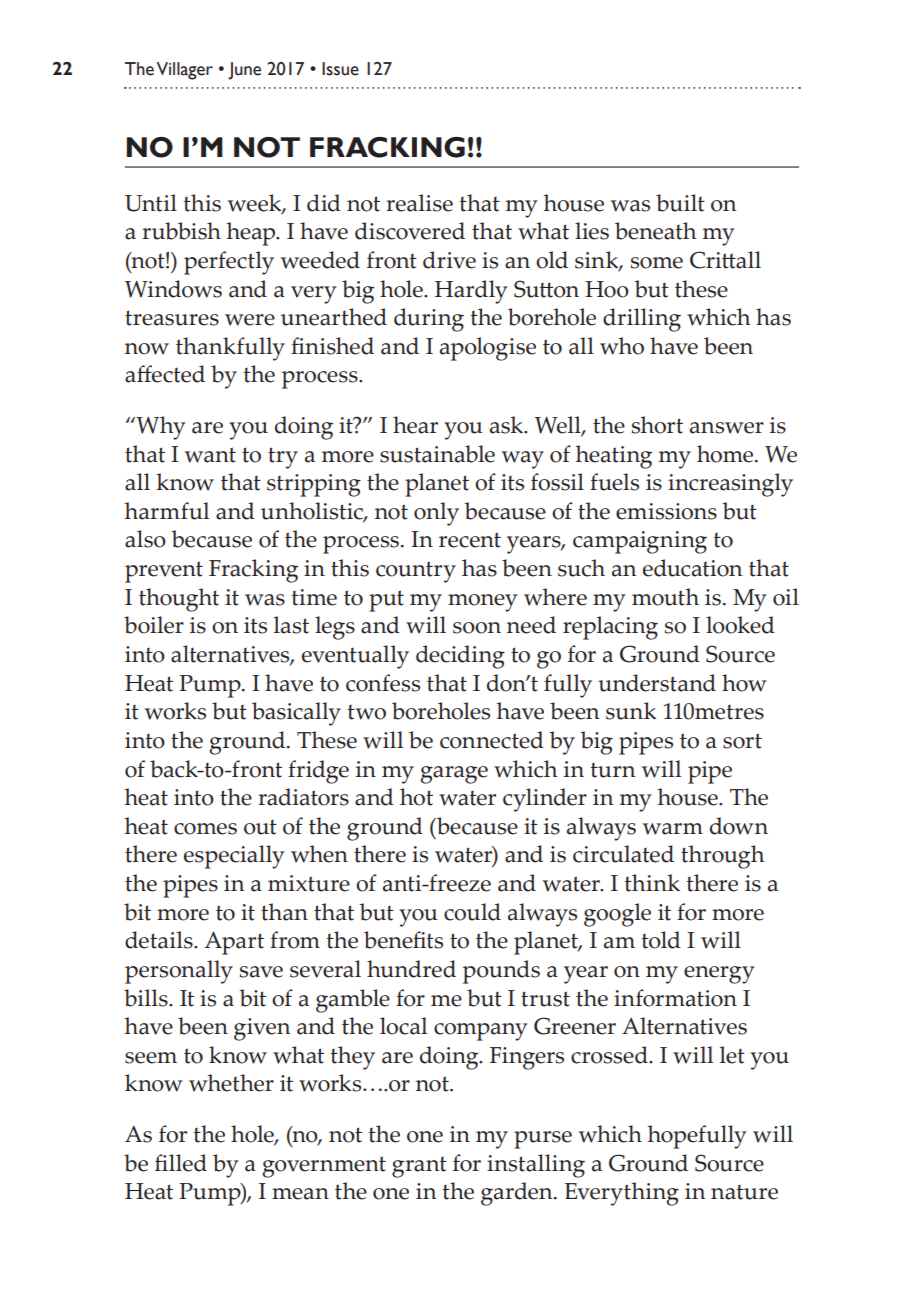  I want to click on Apart, so click(234, 943).
